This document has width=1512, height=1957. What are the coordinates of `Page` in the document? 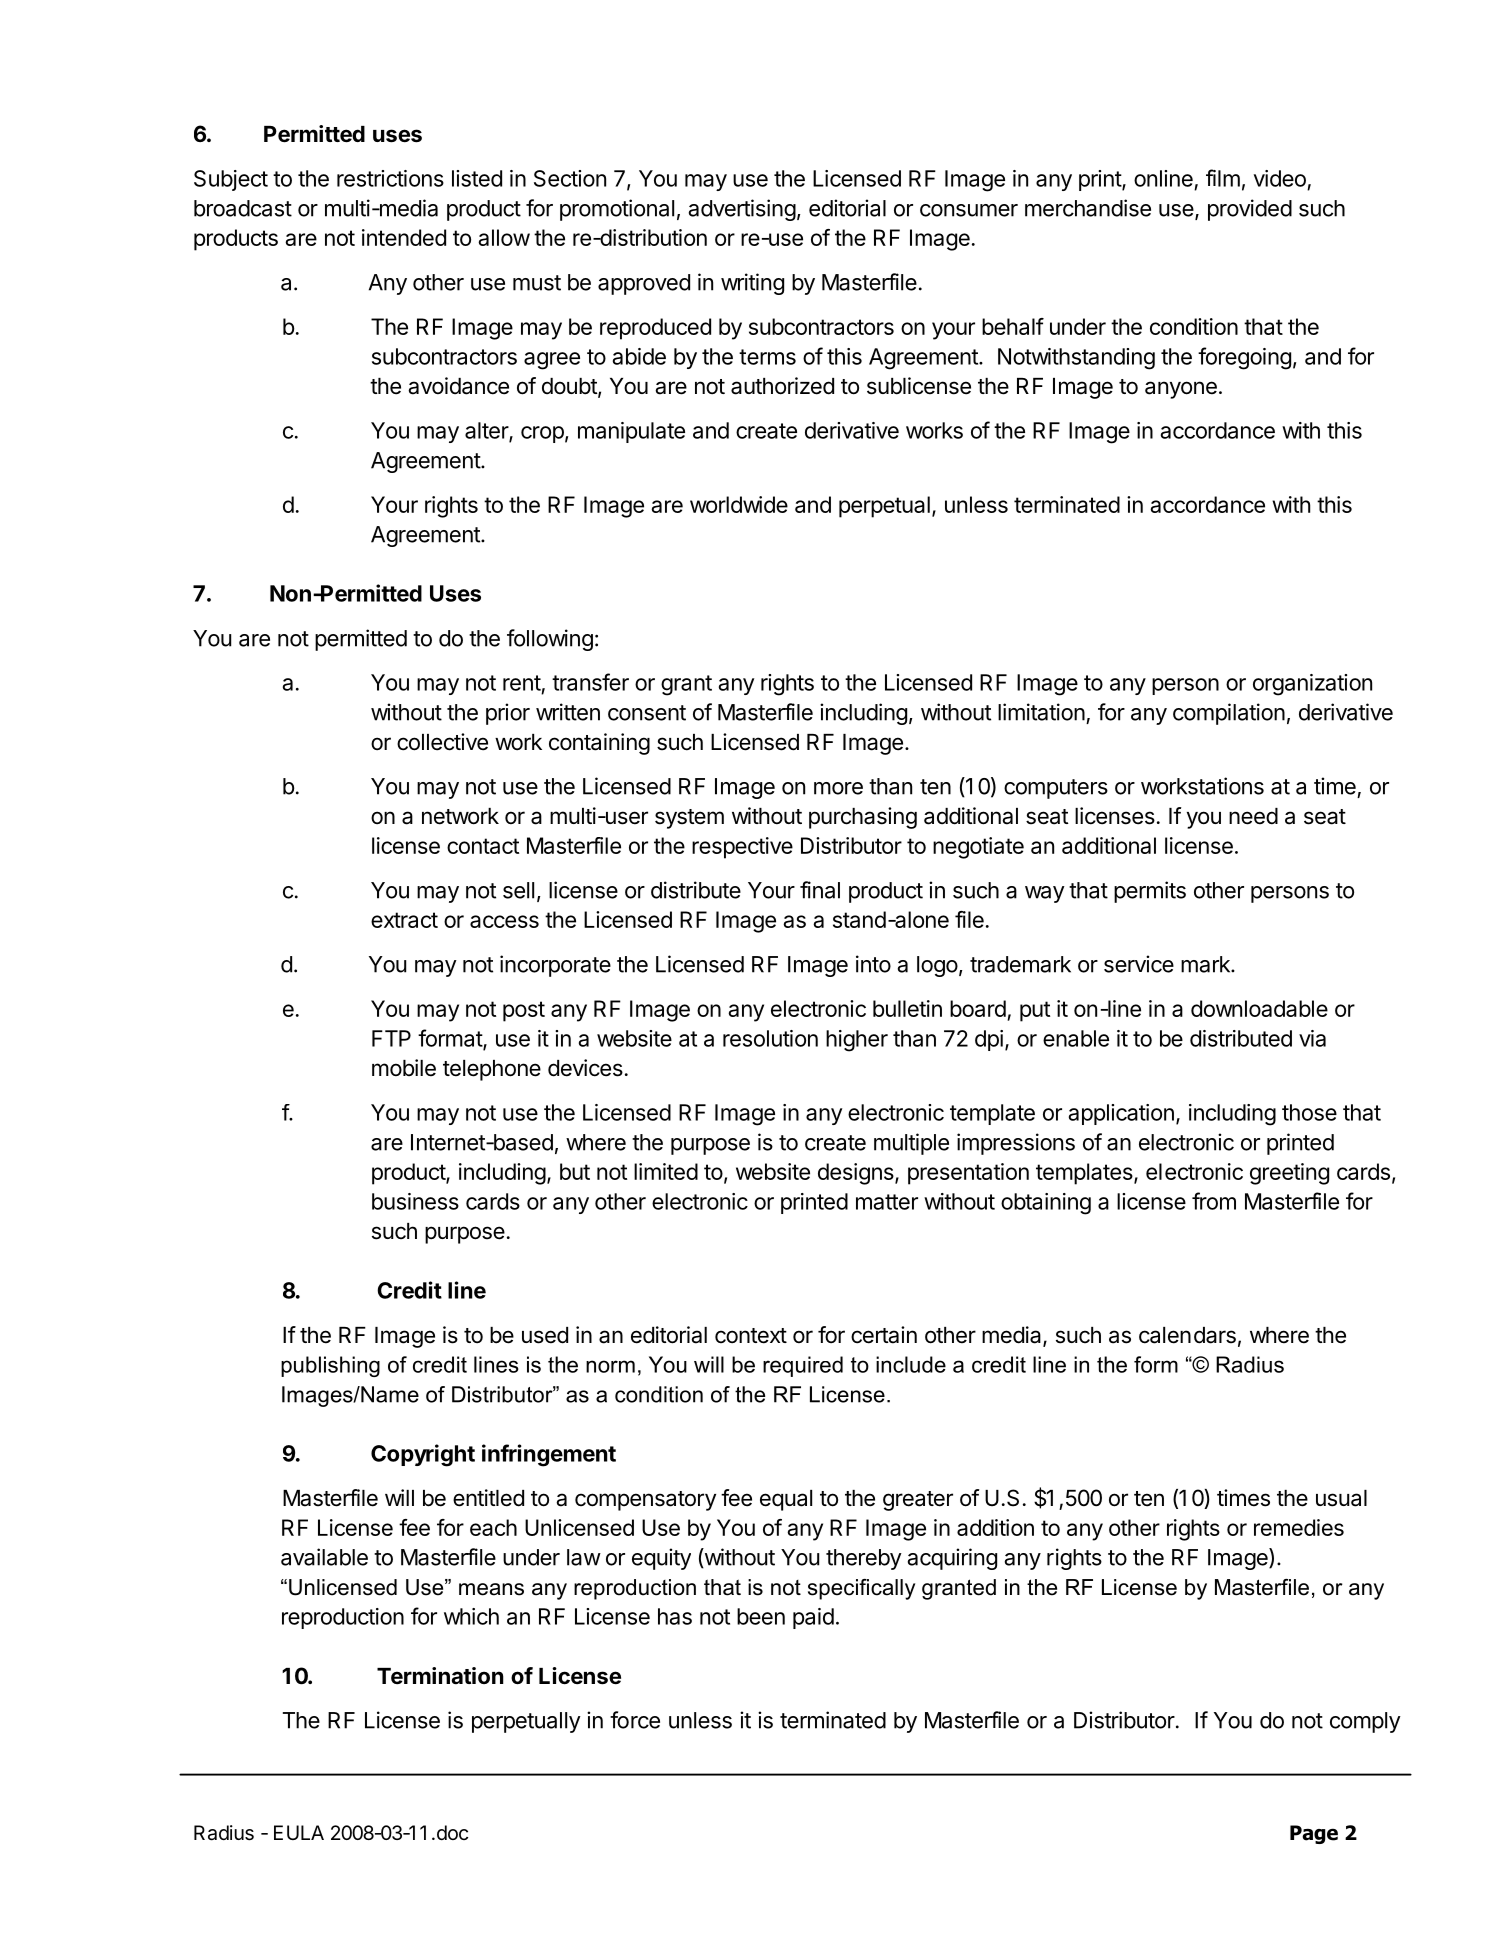 It's located at (1314, 1834).
